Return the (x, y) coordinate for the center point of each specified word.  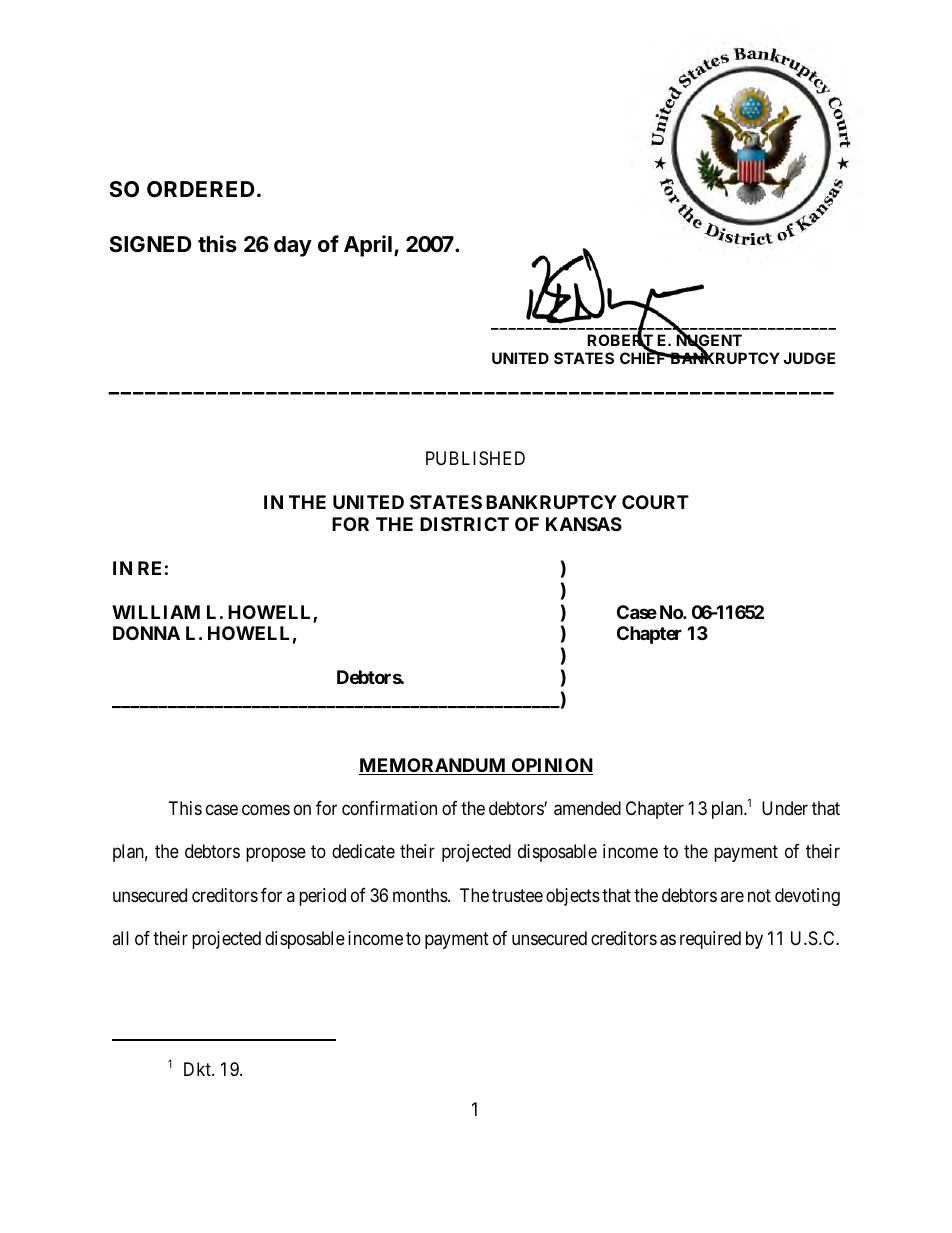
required (710, 940)
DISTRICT (464, 524)
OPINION (551, 766)
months (421, 895)
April (368, 246)
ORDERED (200, 189)
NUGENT (709, 341)
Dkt (198, 1069)
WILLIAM (156, 612)
